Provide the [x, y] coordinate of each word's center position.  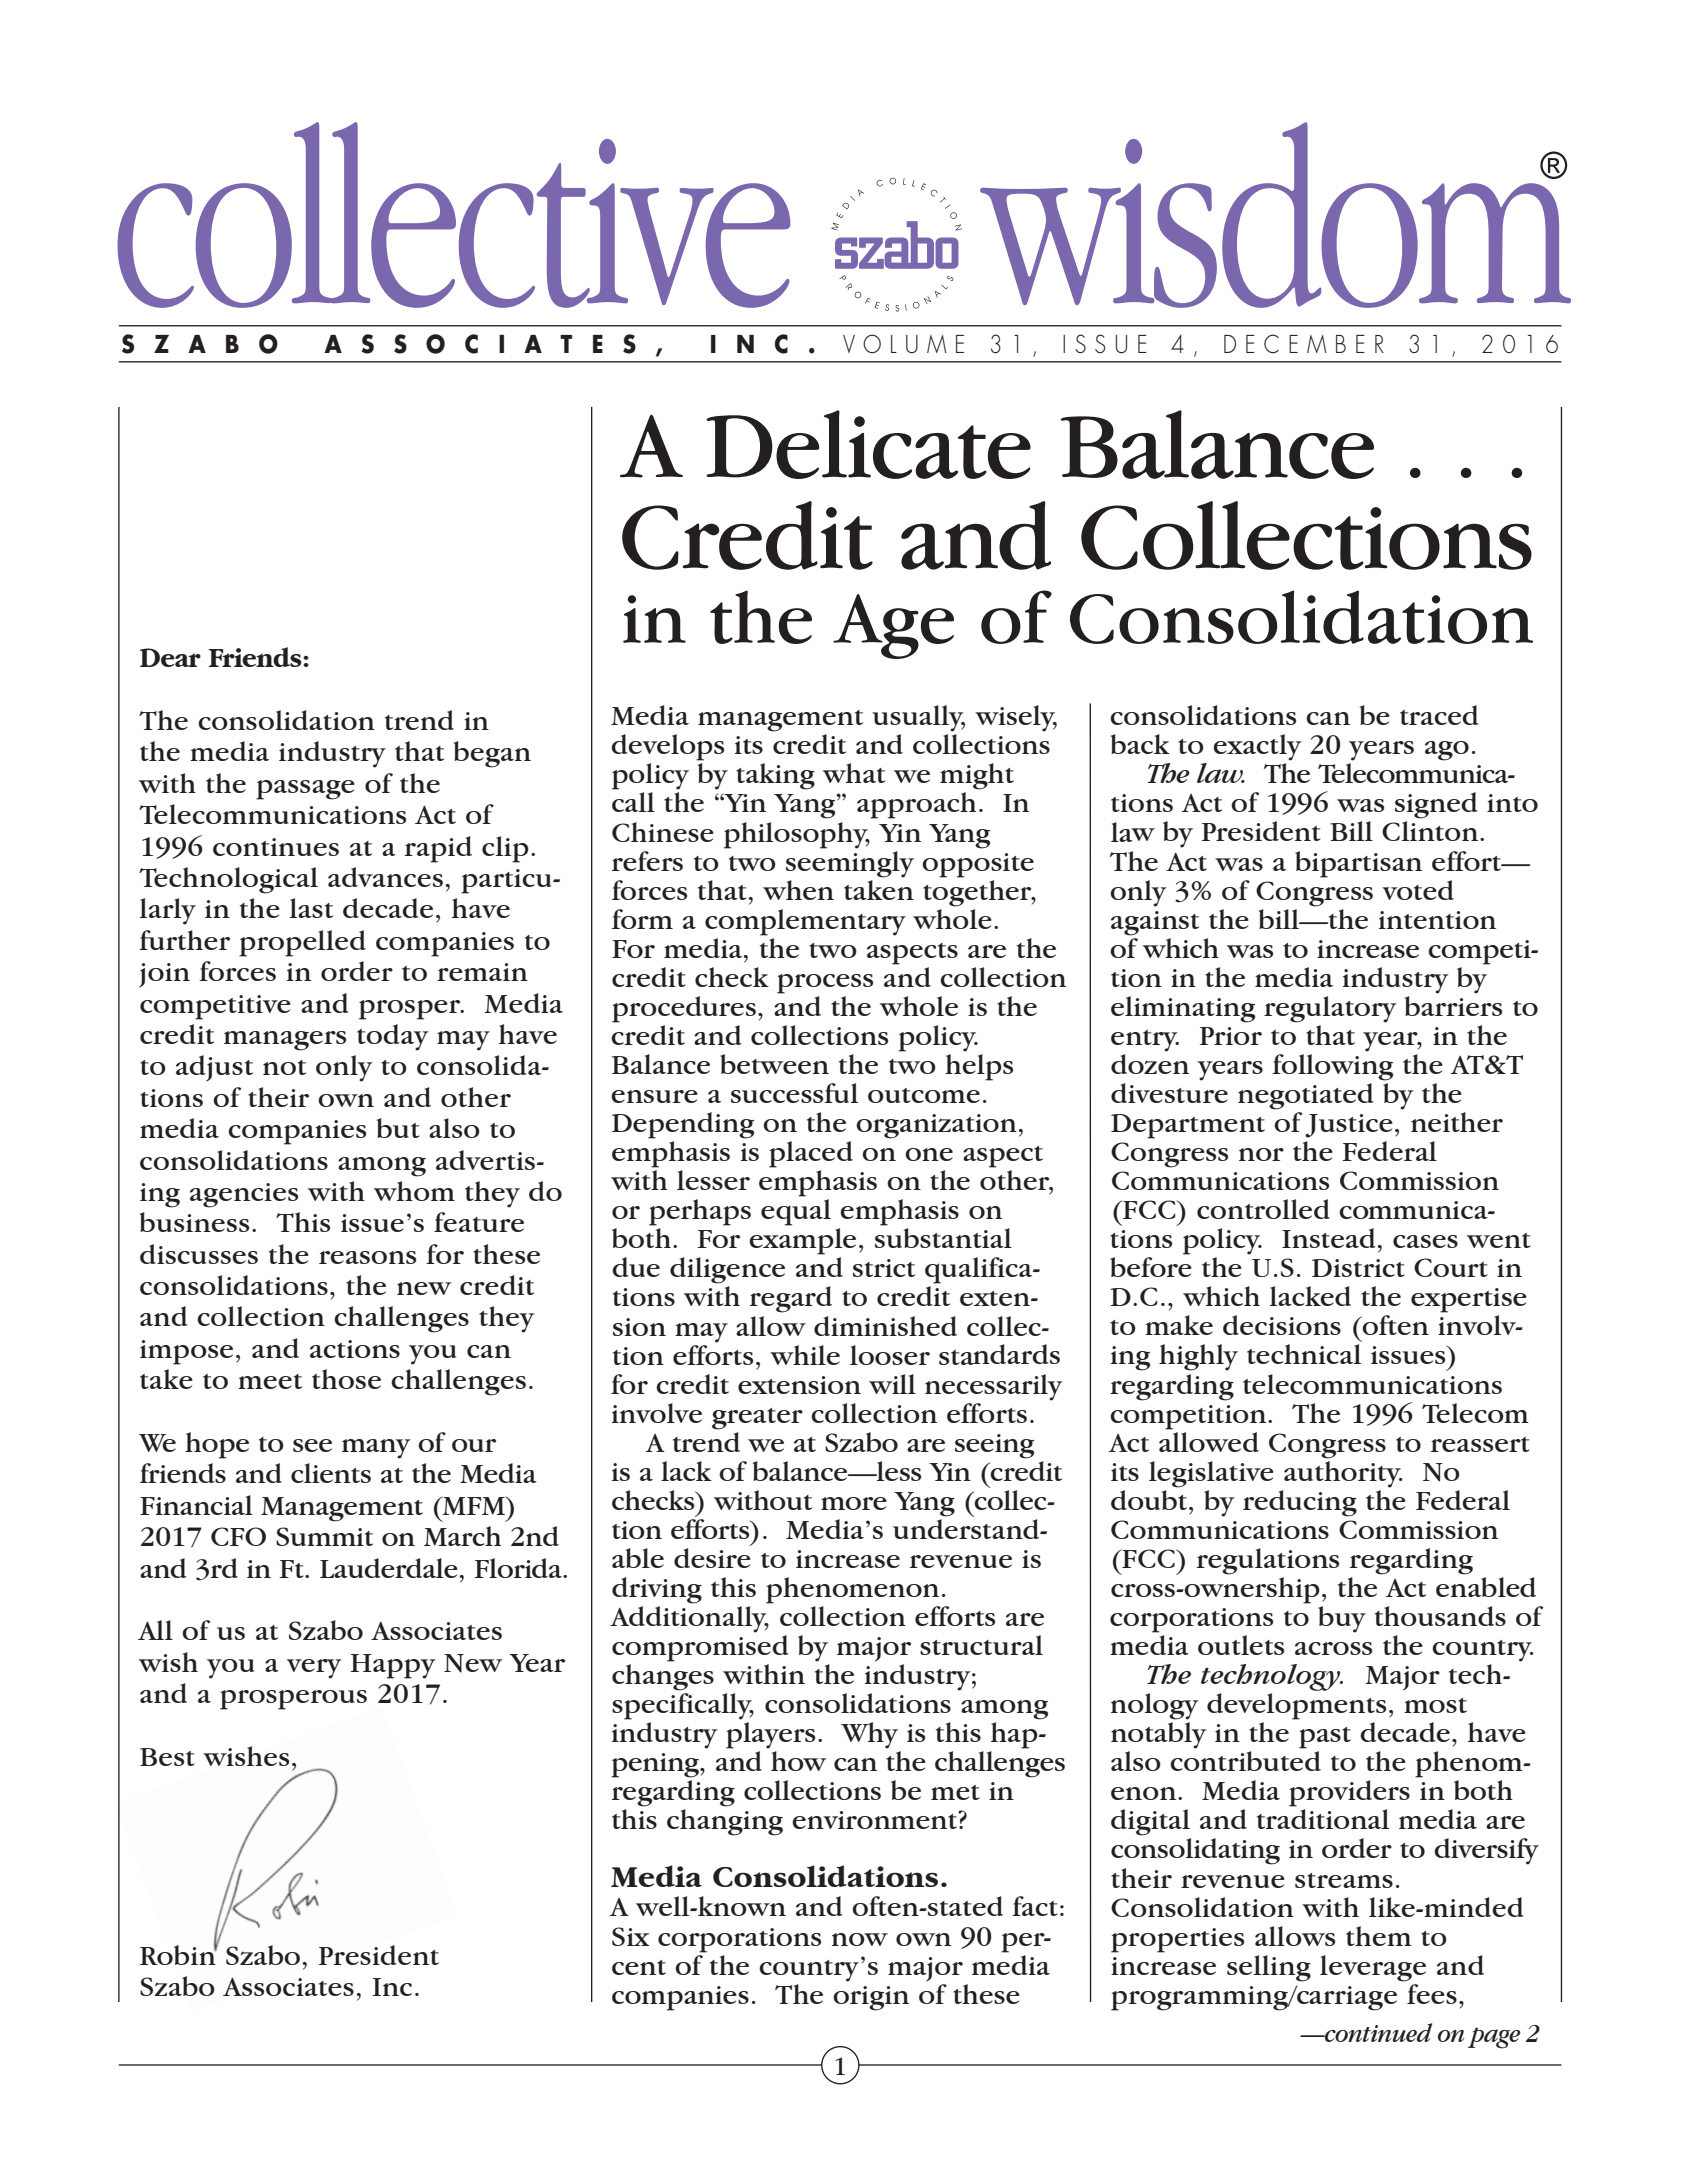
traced [1439, 715]
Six [630, 1936]
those [346, 1379]
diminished [885, 1326]
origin [871, 1998]
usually [919, 718]
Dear [170, 657]
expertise [1469, 1300]
